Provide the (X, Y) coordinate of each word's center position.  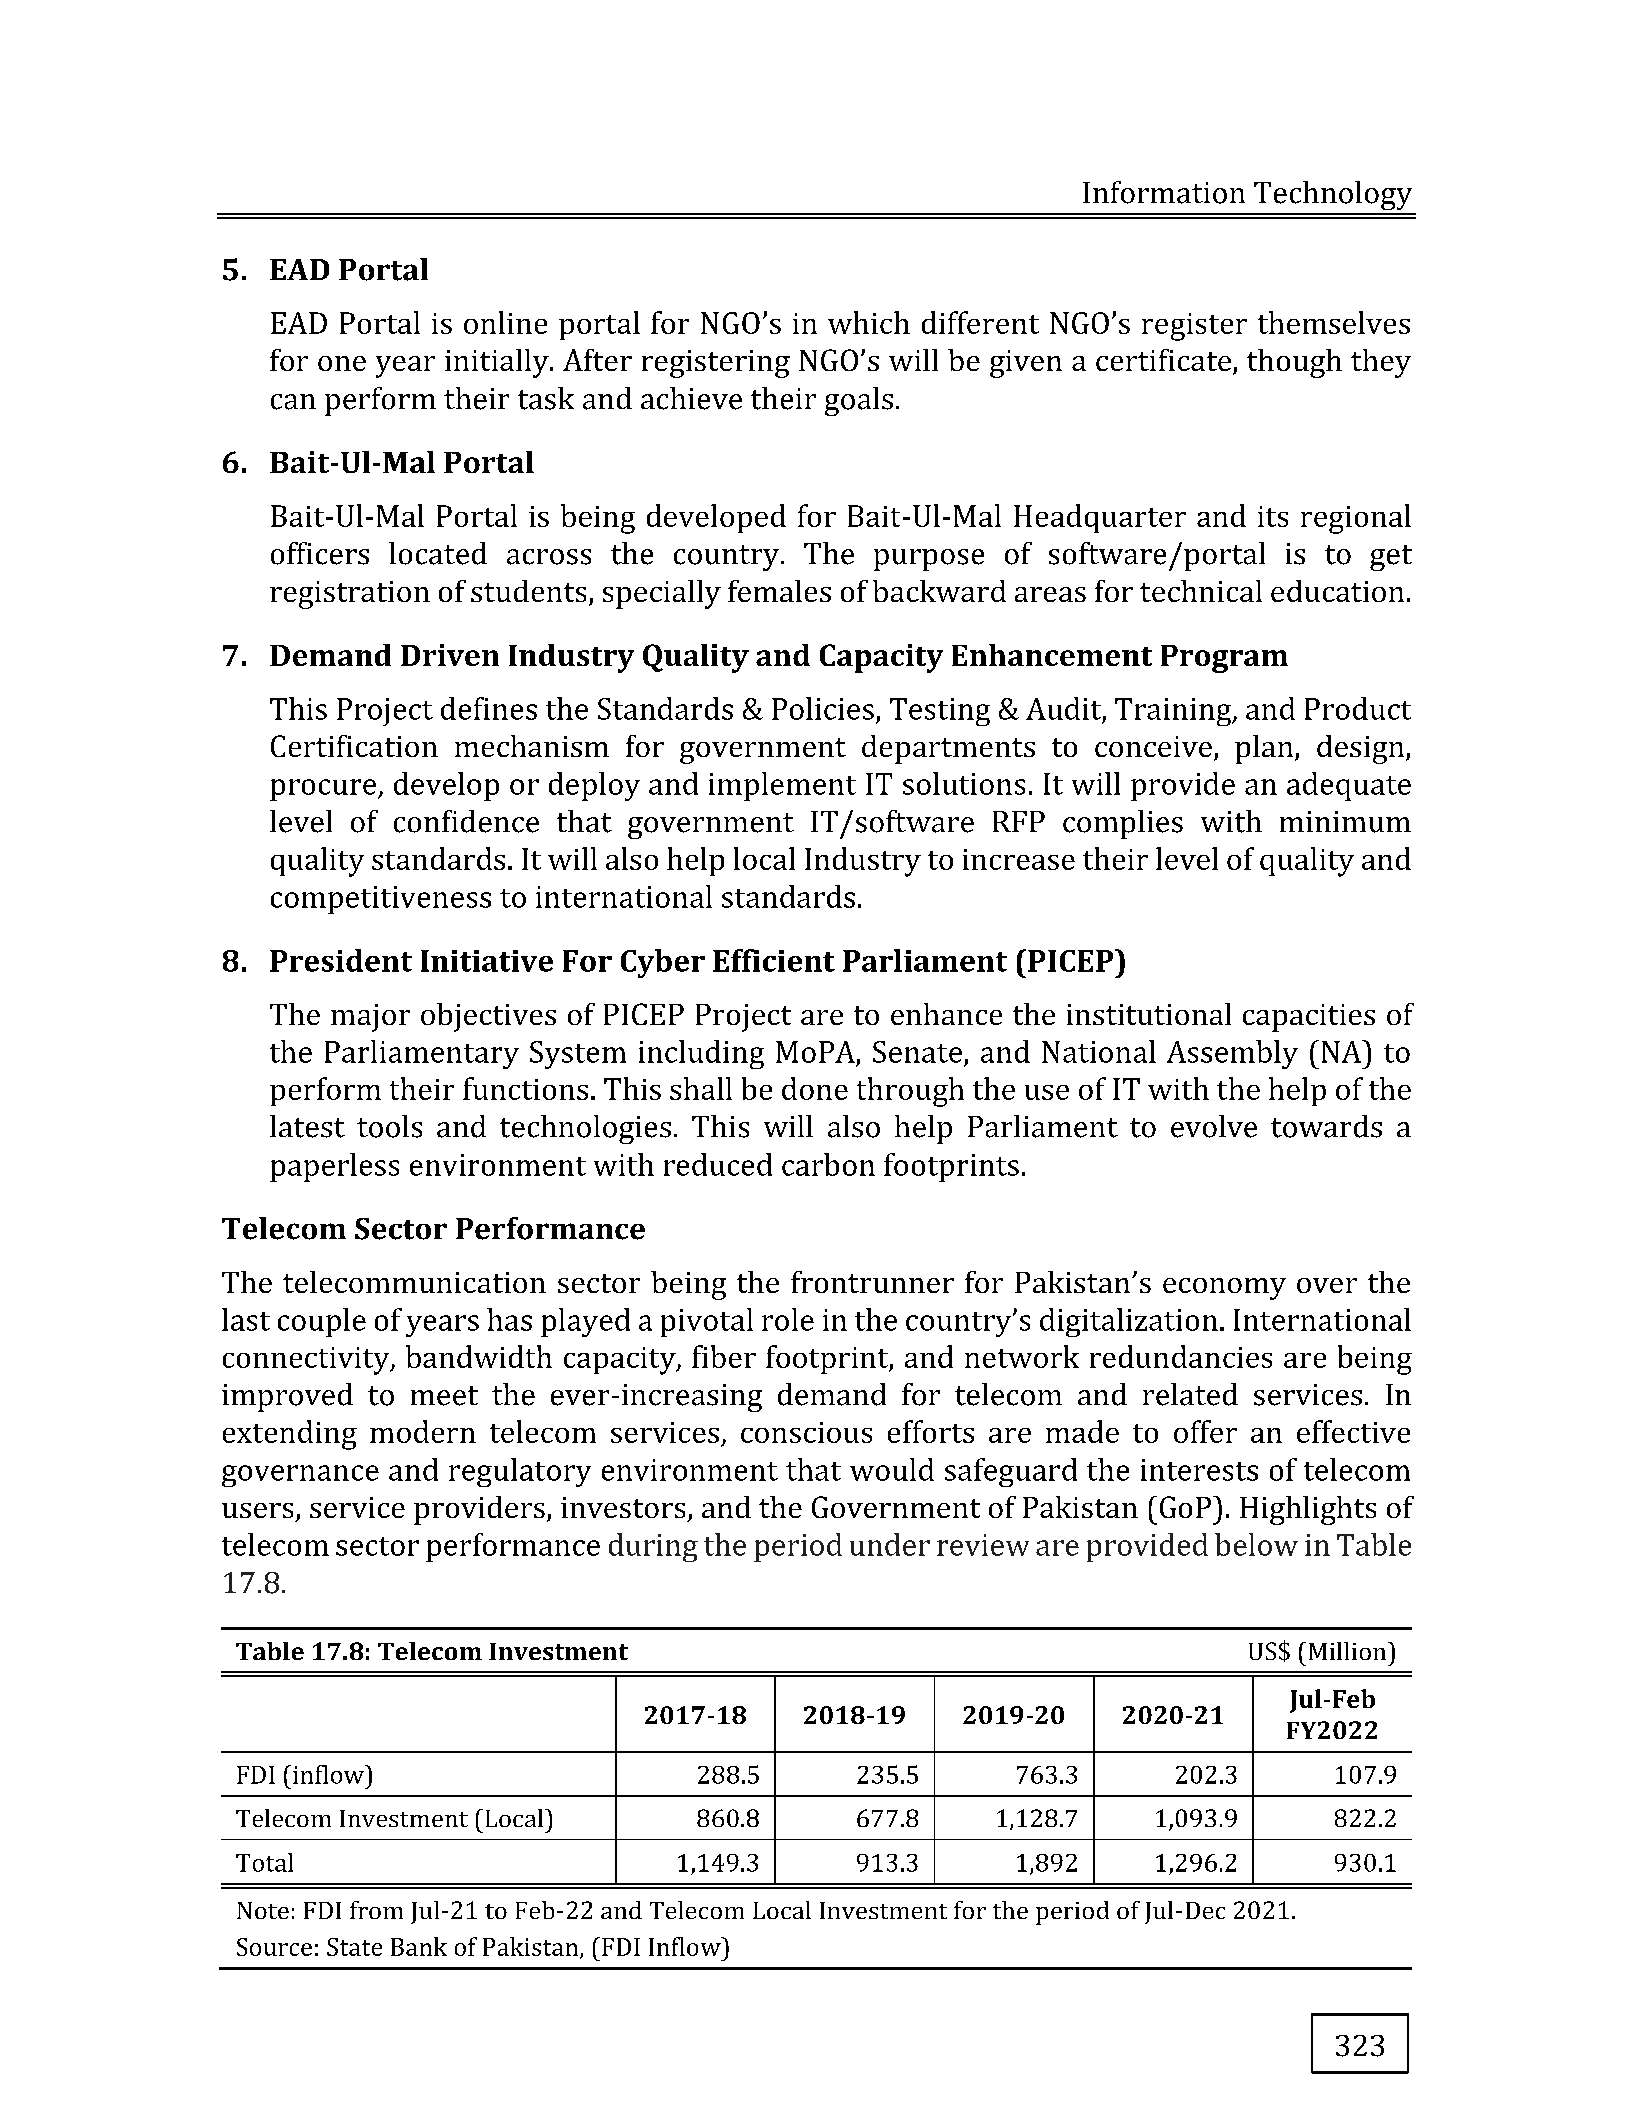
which (869, 322)
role (788, 1319)
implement (782, 786)
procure (324, 790)
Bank (419, 1946)
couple (322, 1322)
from (376, 1910)
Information (1164, 192)
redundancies (1181, 1356)
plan (1265, 749)
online (505, 322)
